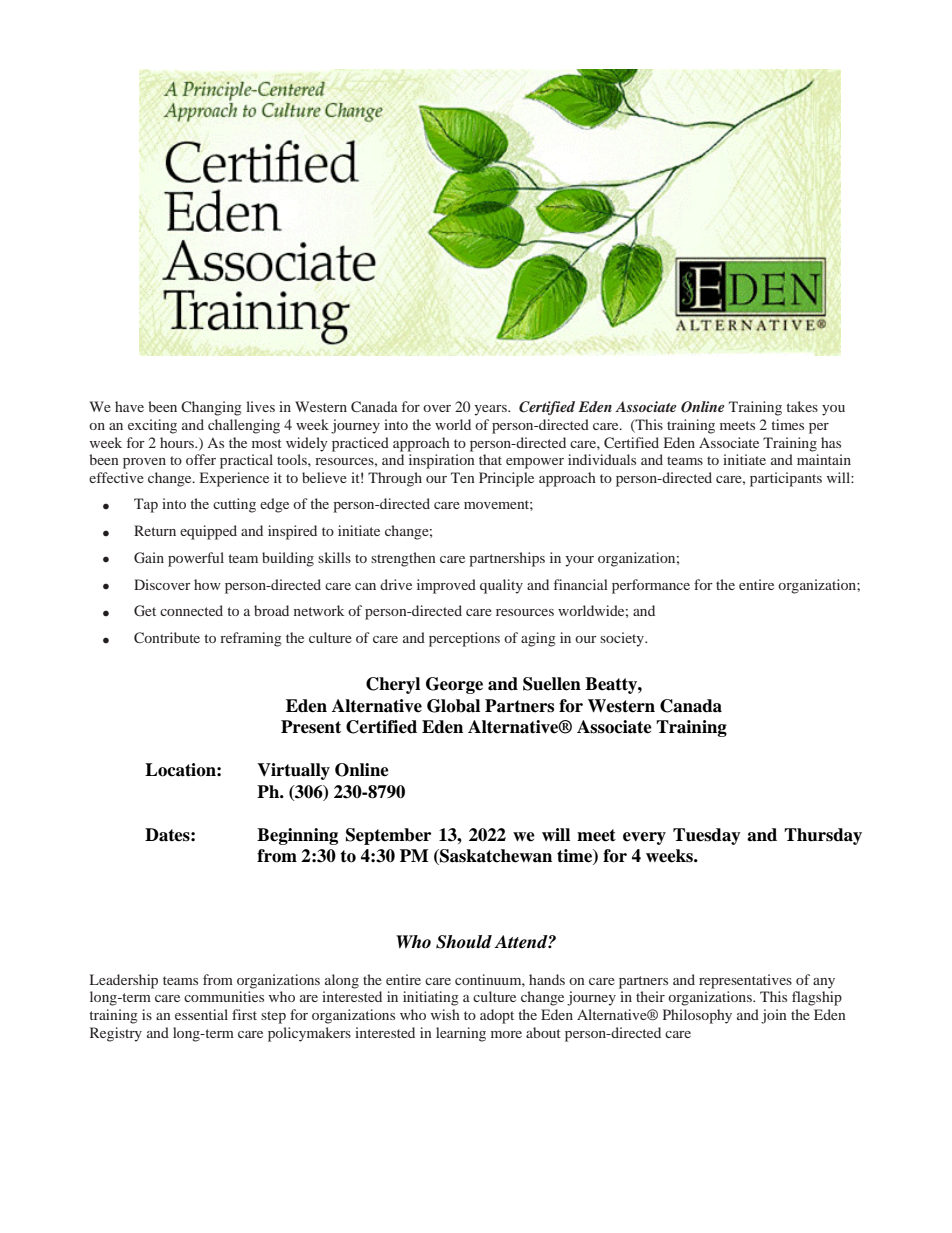  What do you see at coordinates (774, 1016) in the screenshot?
I see `join` at bounding box center [774, 1016].
